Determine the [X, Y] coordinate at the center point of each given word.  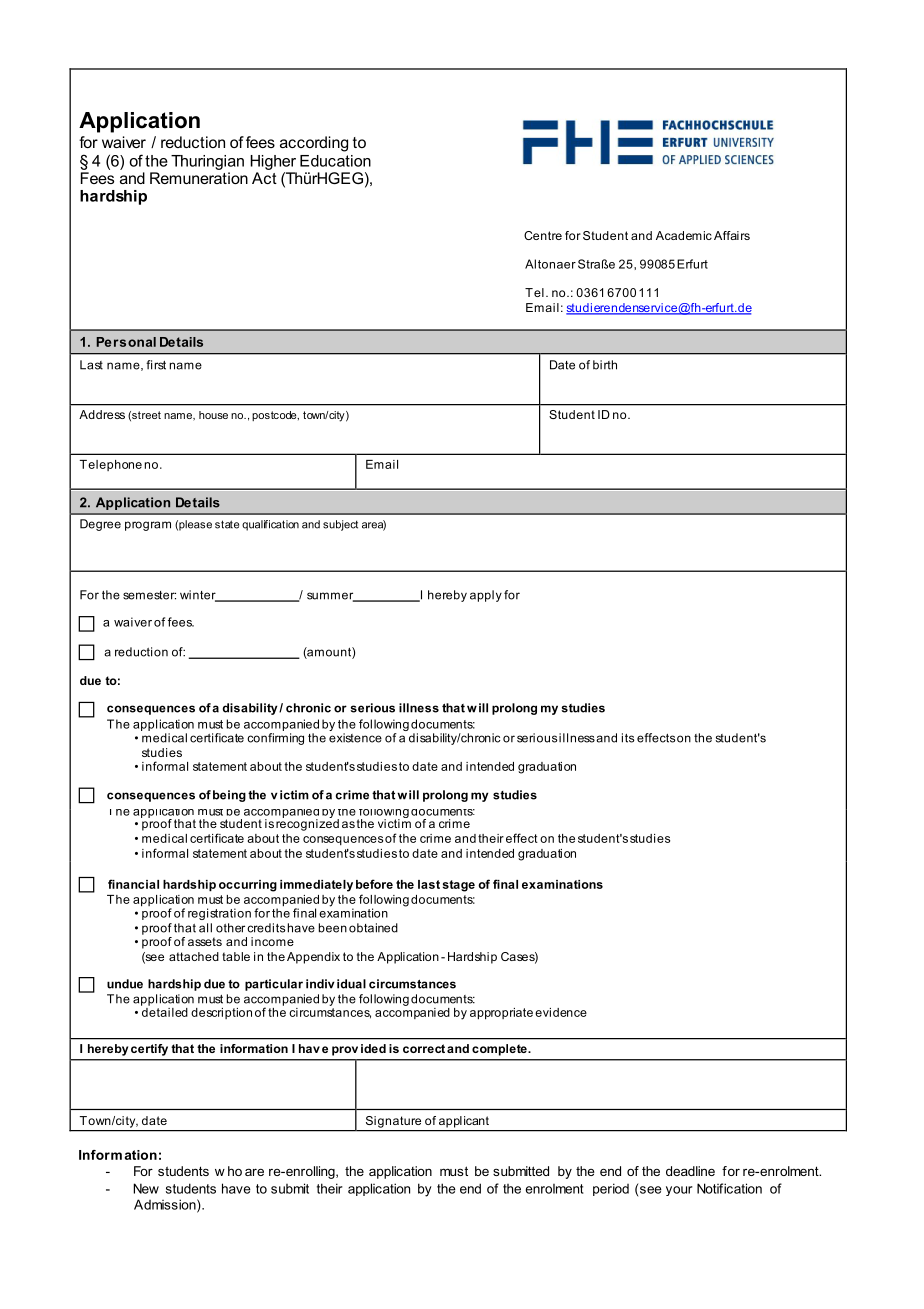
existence [355, 738]
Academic [684, 235]
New [146, 1188]
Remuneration [199, 178]
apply [486, 596]
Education [335, 161]
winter [199, 596]
